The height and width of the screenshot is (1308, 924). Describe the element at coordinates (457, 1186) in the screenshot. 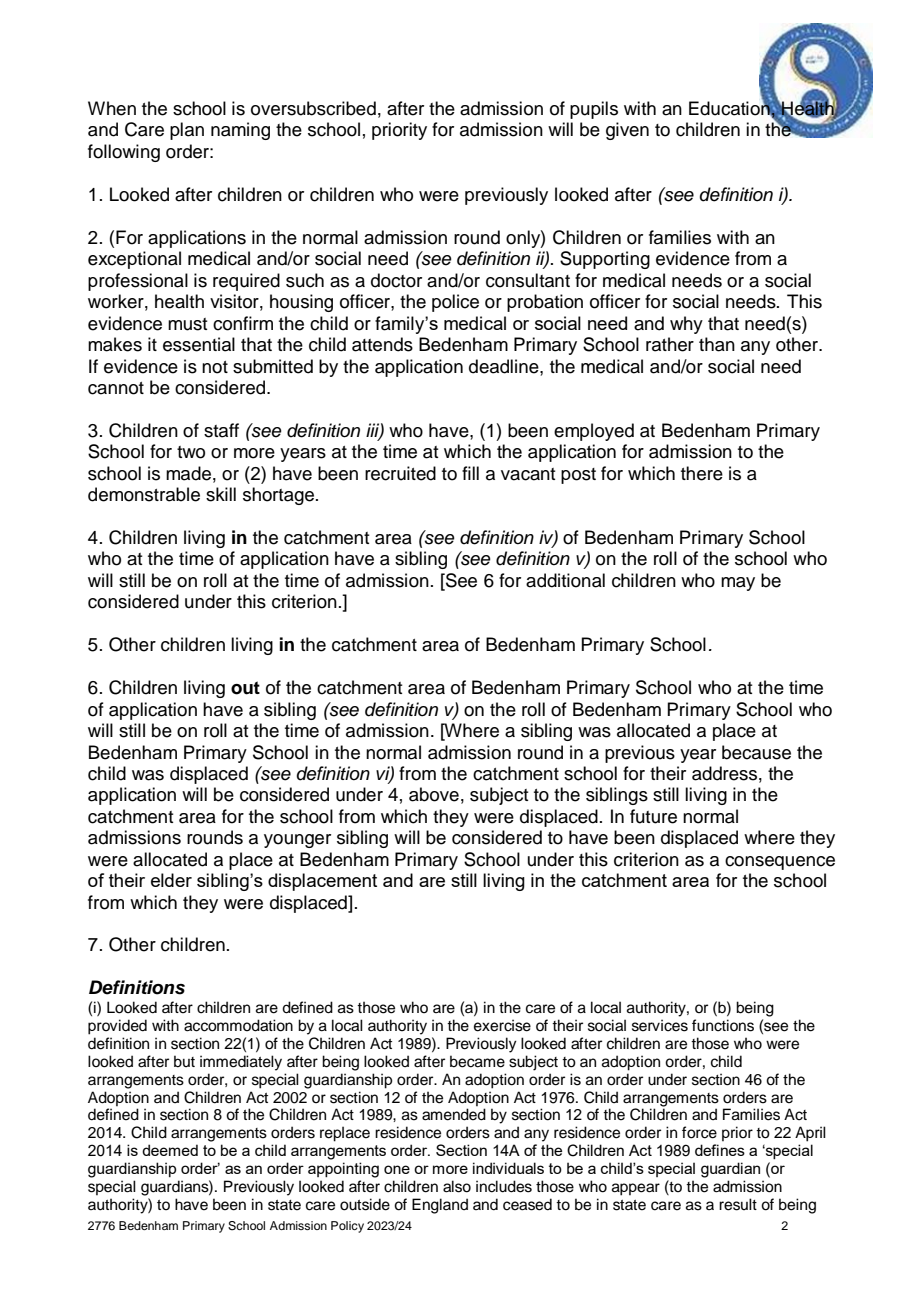

I see `also` at that location.
